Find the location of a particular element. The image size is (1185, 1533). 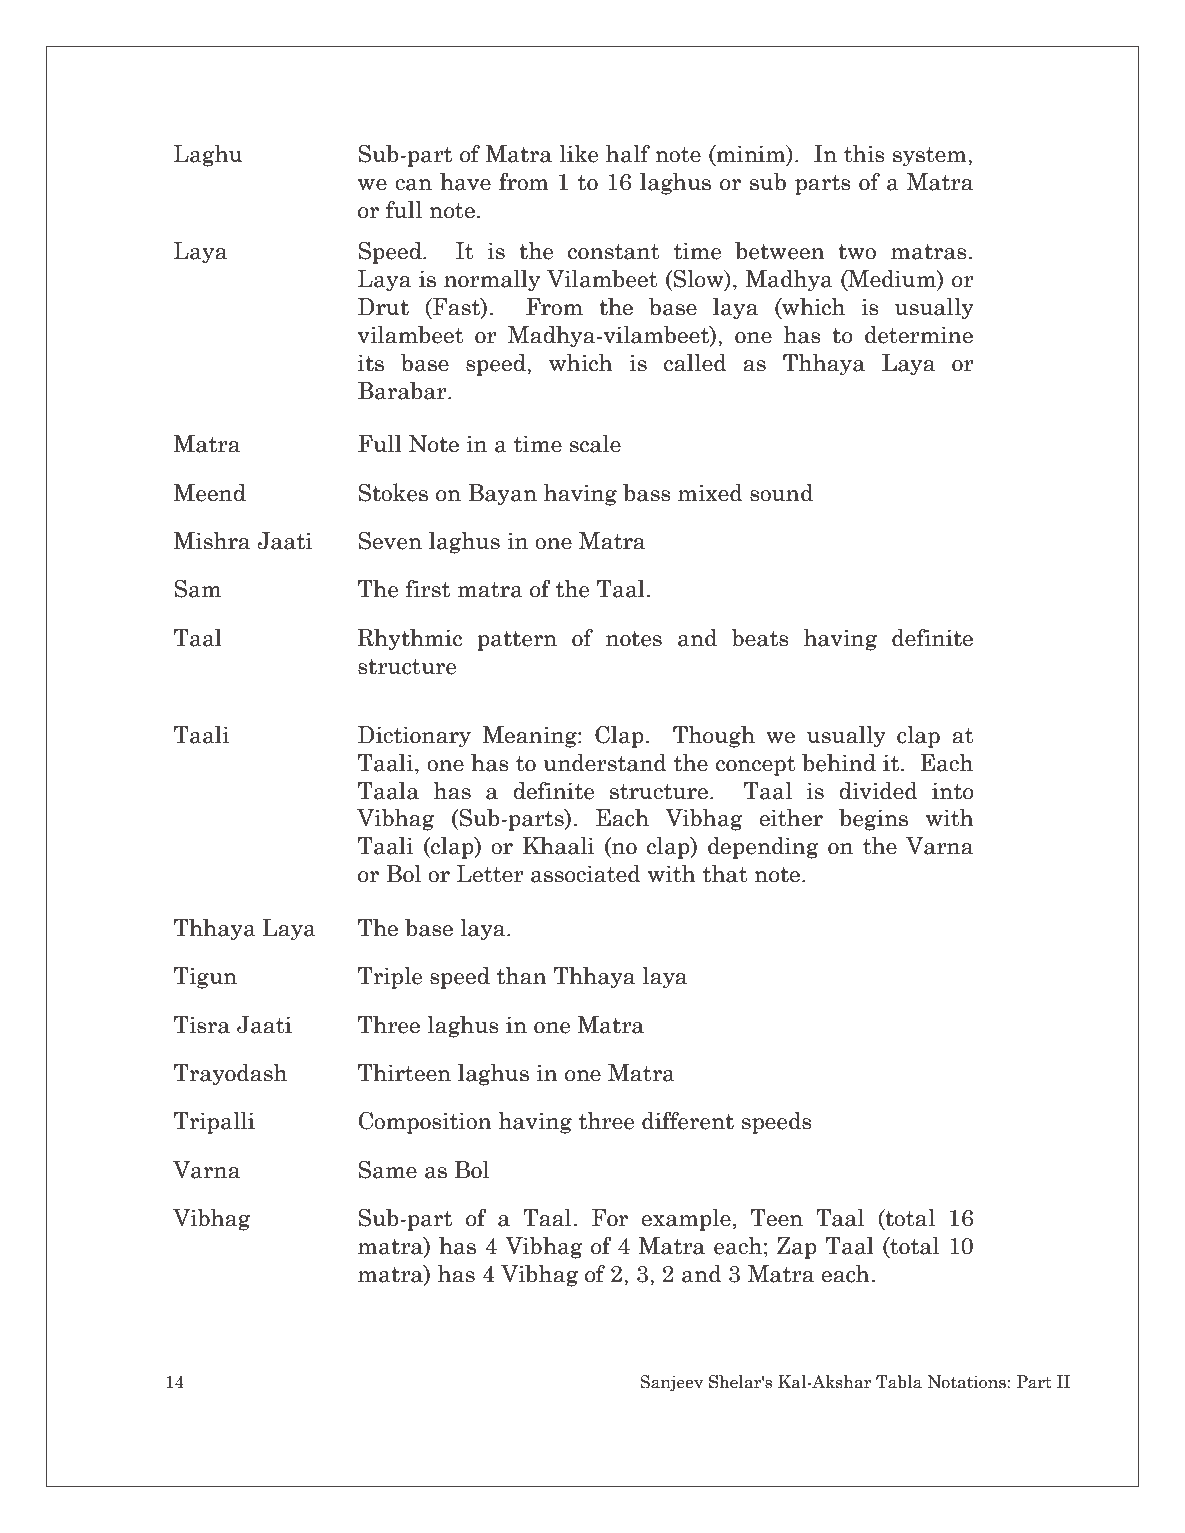

Dictionary is located at coordinates (414, 737).
